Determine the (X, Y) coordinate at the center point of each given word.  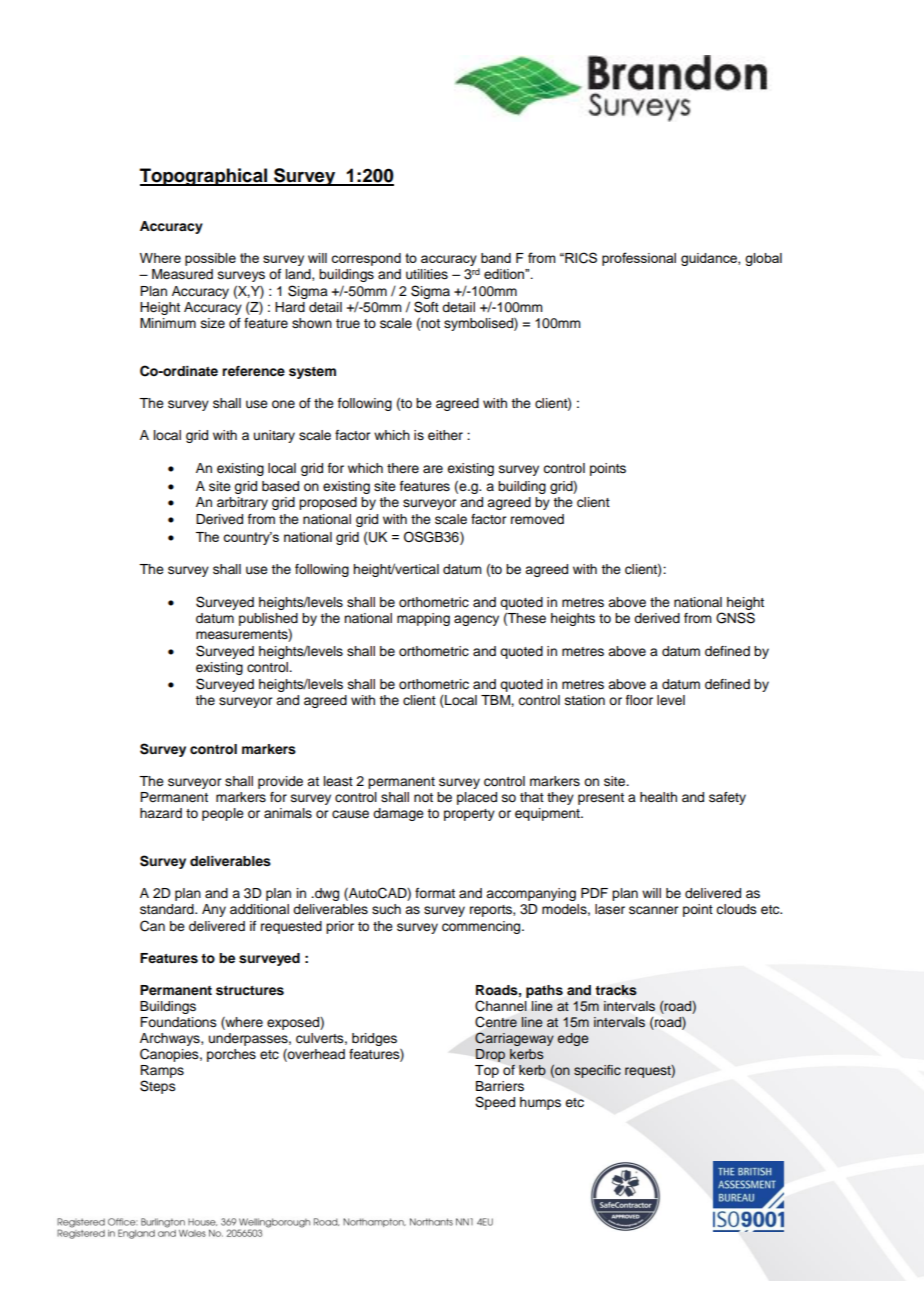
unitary (274, 436)
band (496, 258)
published (268, 619)
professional (639, 259)
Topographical (204, 177)
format (435, 893)
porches (231, 1055)
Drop (490, 1055)
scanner (653, 910)
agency (476, 620)
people (223, 814)
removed (537, 519)
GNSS (735, 618)
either (445, 435)
